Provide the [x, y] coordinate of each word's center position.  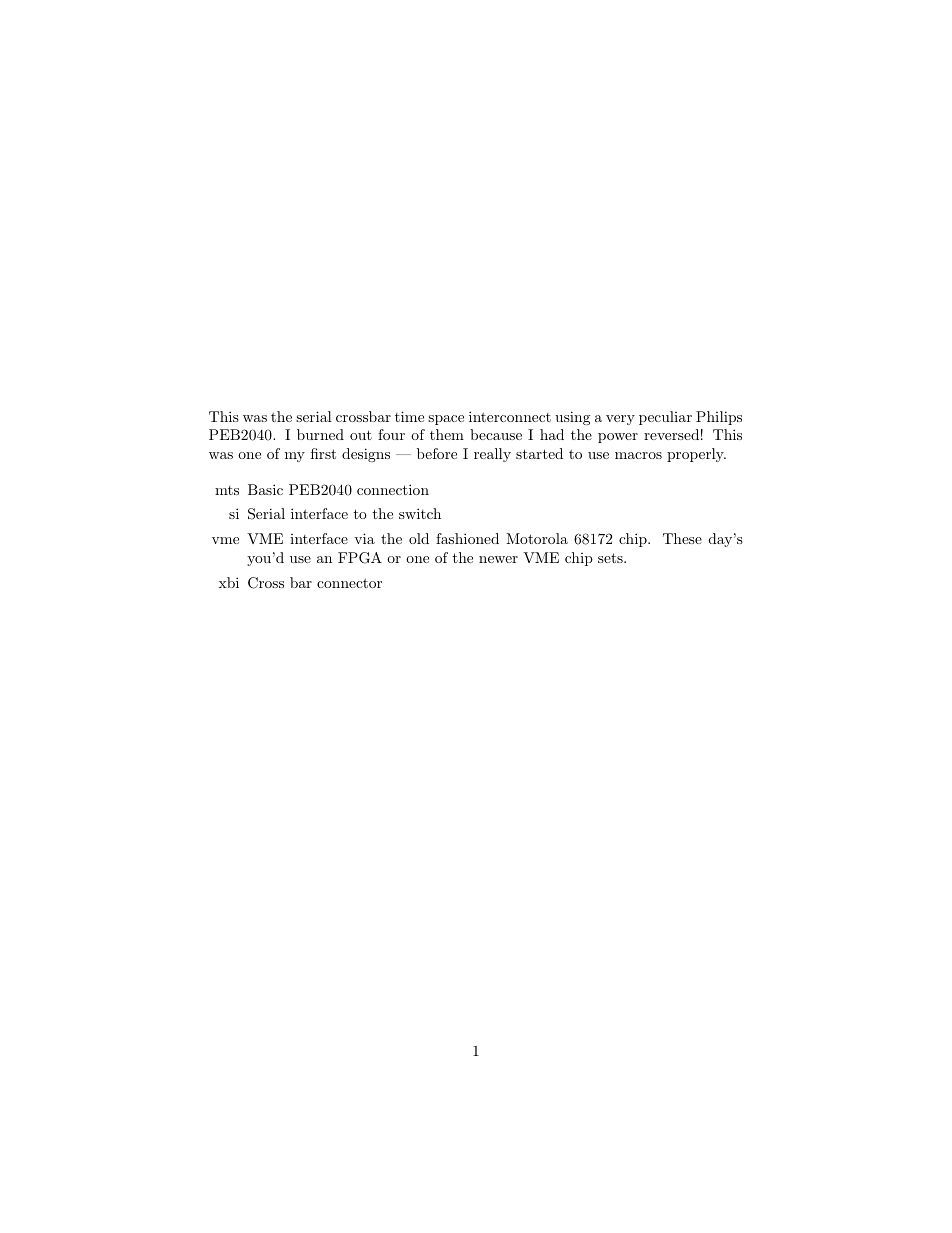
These [682, 538]
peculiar [665, 418]
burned [320, 434]
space [446, 420]
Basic [265, 489]
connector [349, 583]
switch [420, 513]
